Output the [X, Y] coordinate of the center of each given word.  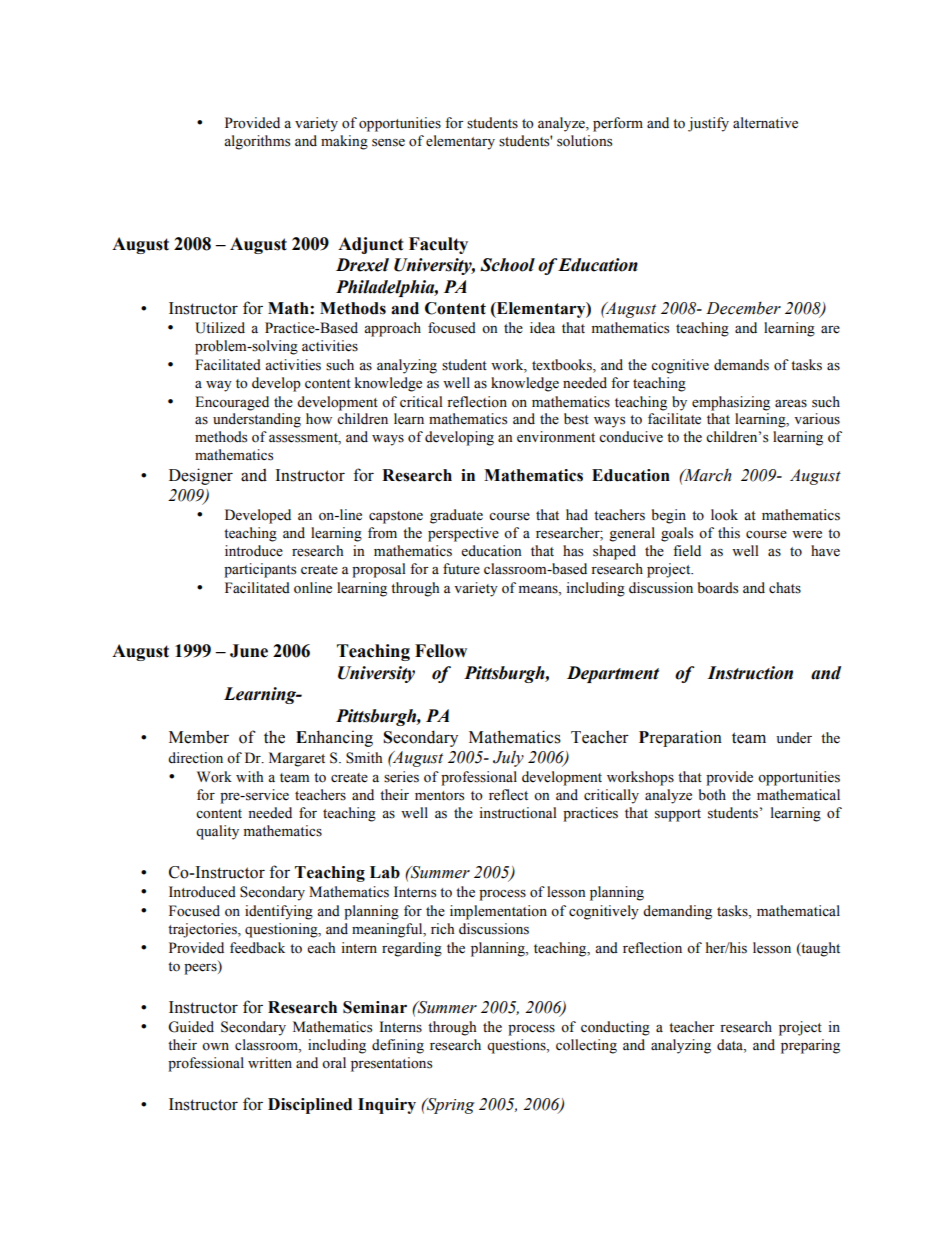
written [270, 1063]
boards [718, 588]
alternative [765, 123]
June [249, 651]
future [461, 569]
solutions [584, 141]
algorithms [257, 142]
